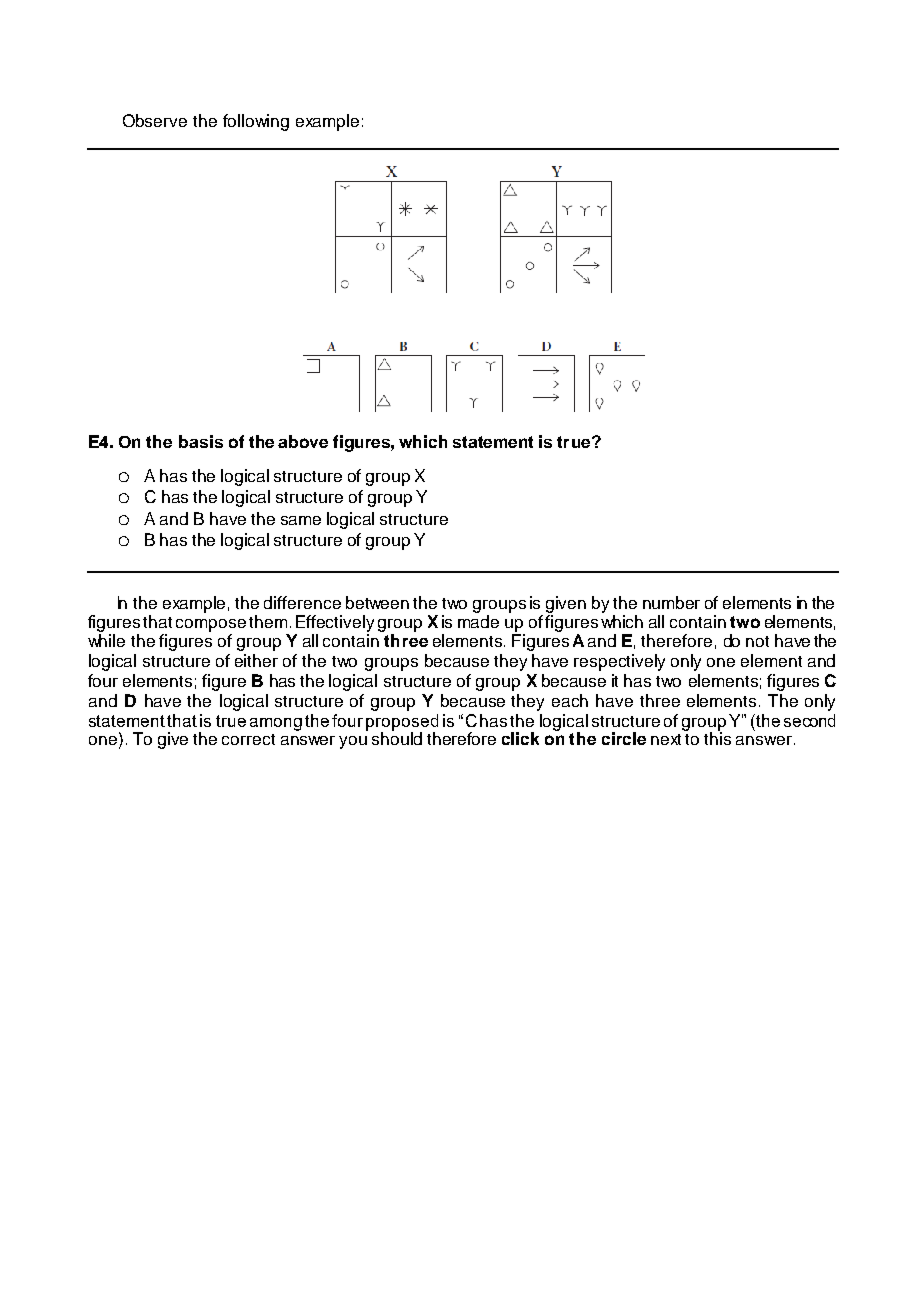 The height and width of the screenshot is (1308, 924). What do you see at coordinates (256, 122) in the screenshot?
I see `following` at bounding box center [256, 122].
